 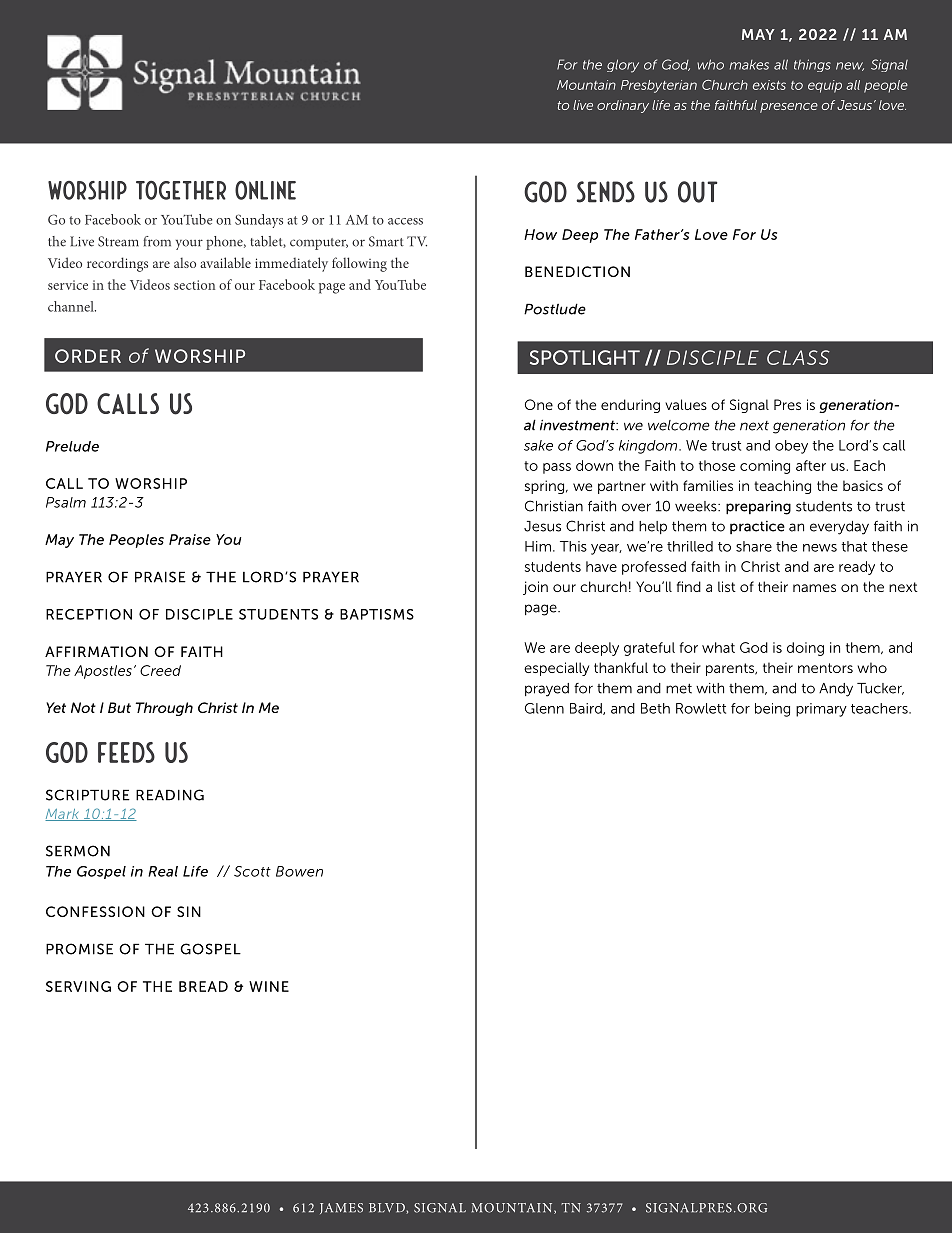 I want to click on BLVD, so click(x=388, y=1208).
